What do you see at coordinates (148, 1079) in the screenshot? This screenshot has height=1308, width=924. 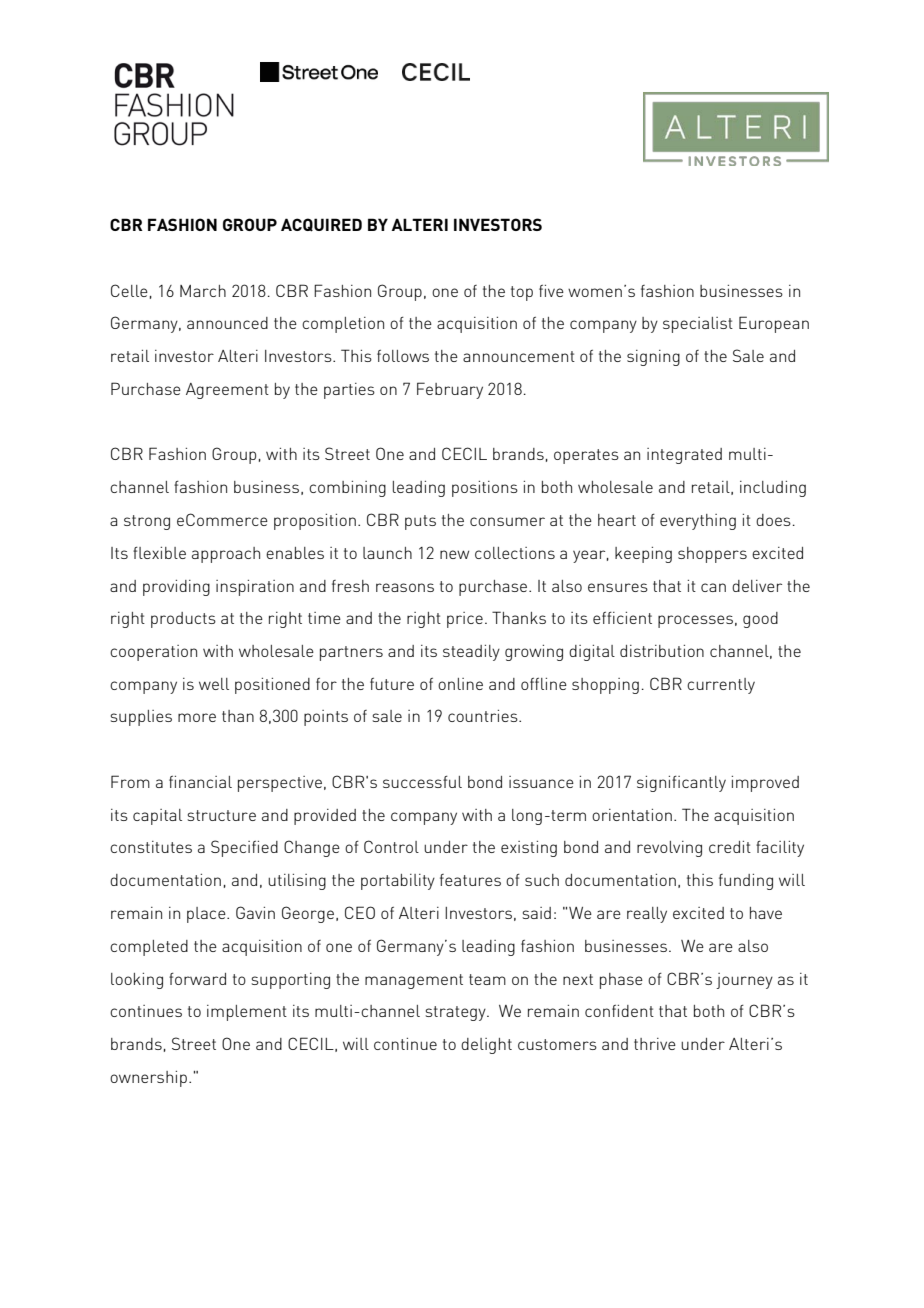 I see `ownership` at bounding box center [148, 1079].
